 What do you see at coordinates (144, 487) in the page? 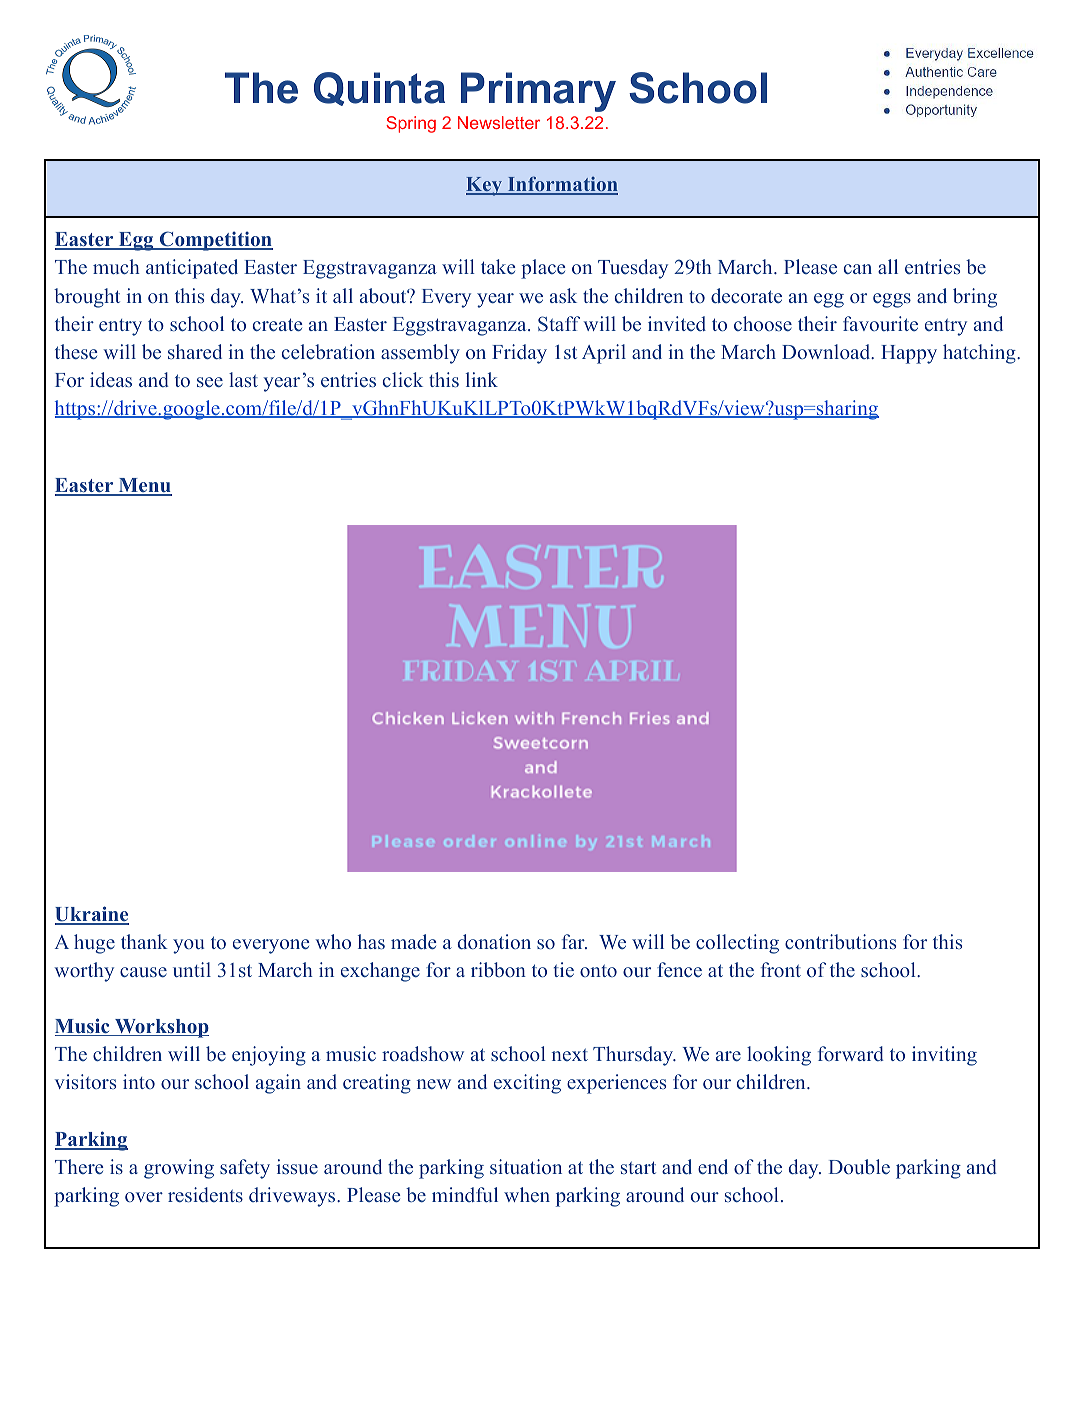
I see `Menu` at bounding box center [144, 487].
